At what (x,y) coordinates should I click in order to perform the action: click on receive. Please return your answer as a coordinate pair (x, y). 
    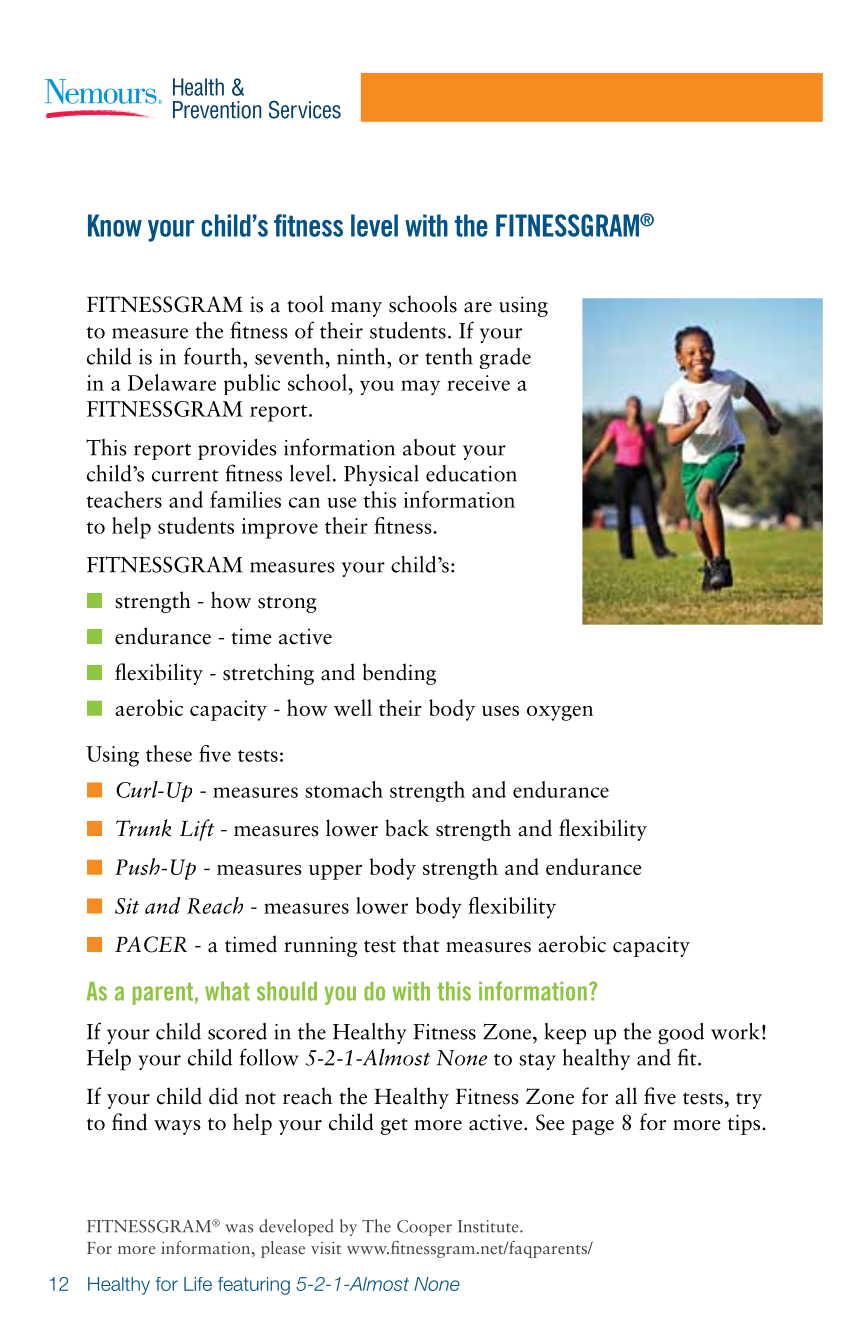
    Looking at the image, I should click on (478, 383).
